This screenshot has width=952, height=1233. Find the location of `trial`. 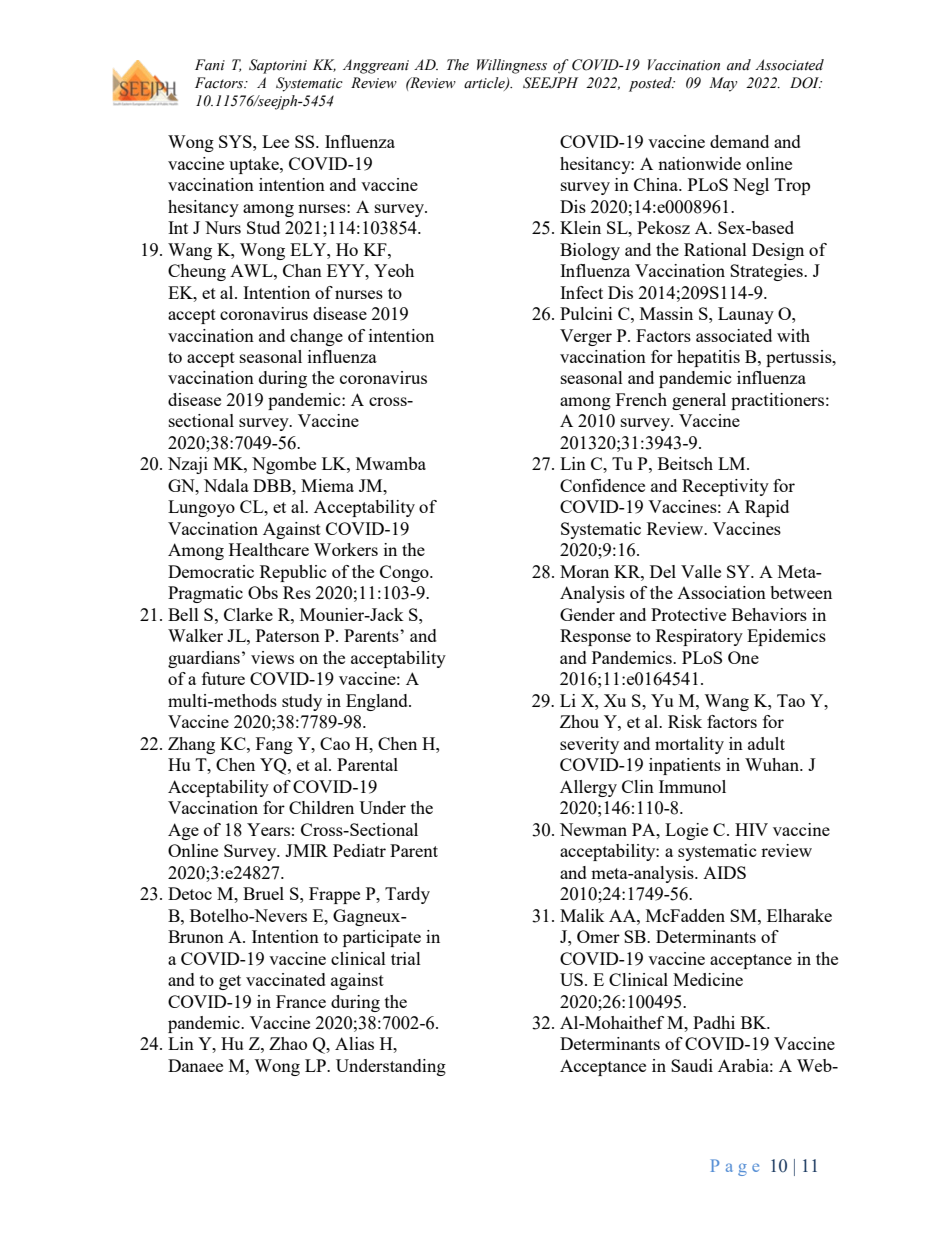

trial is located at coordinates (406, 958).
